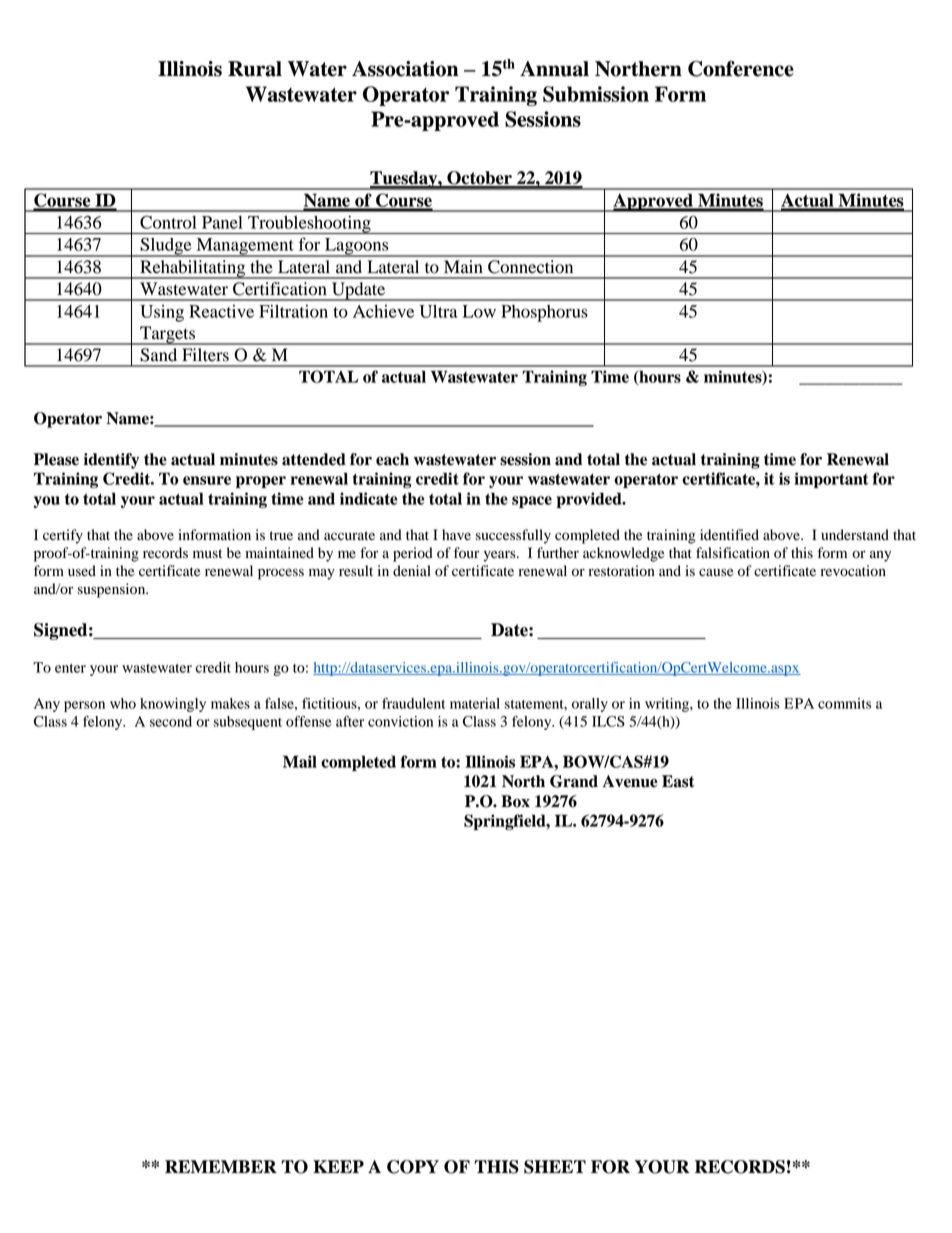  I want to click on REMEMBER, so click(221, 1166).
